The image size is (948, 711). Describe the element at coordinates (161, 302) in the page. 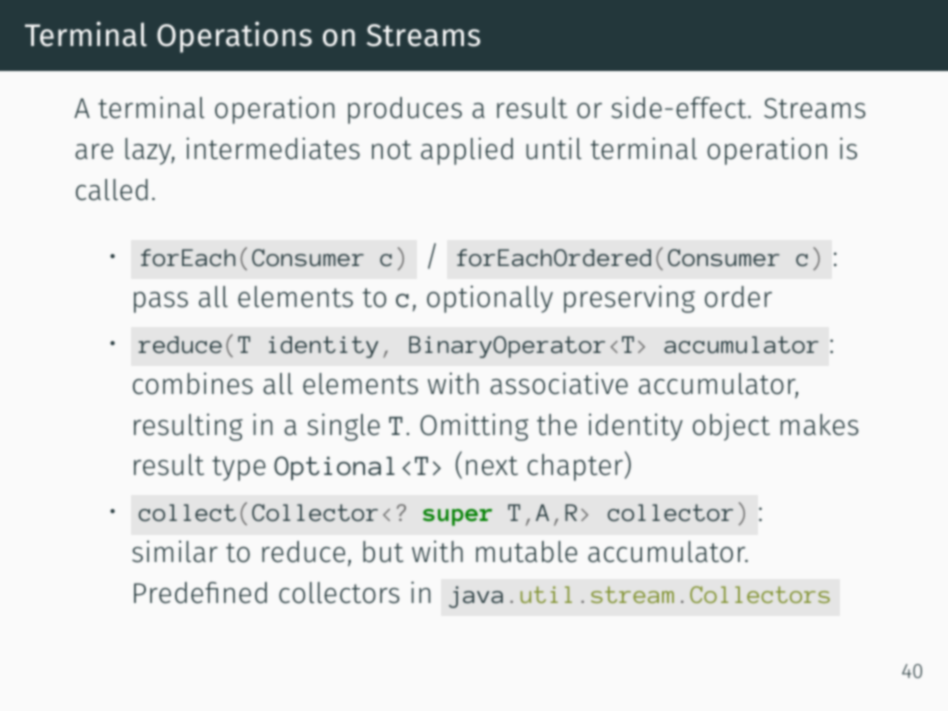

I see `pass` at that location.
